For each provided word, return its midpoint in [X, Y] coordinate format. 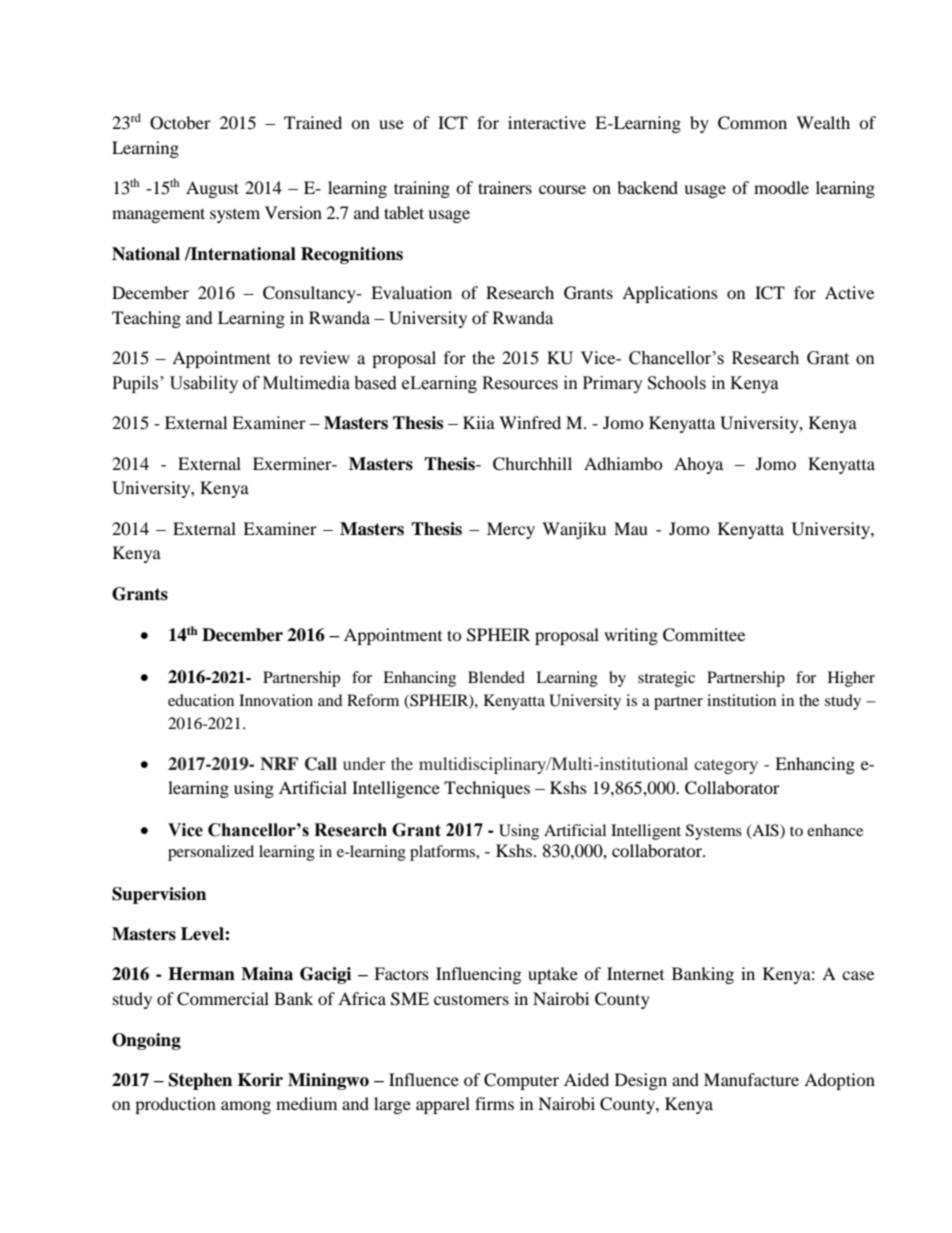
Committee [704, 635]
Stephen [200, 1081]
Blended [496, 677]
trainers [505, 187]
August [212, 189]
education [201, 700]
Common [752, 123]
